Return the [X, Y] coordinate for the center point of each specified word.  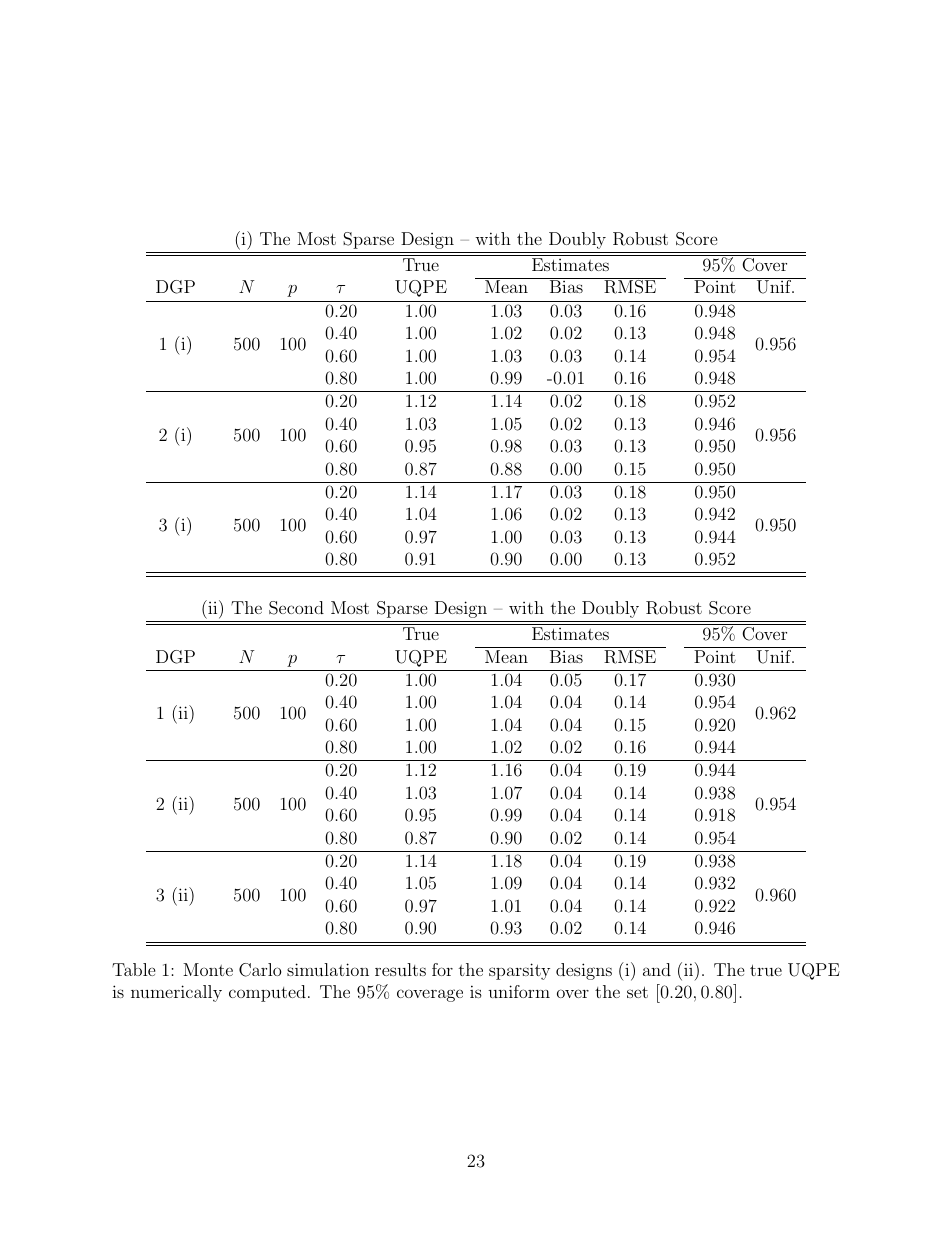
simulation [328, 969]
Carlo [260, 970]
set [637, 992]
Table [134, 969]
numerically [176, 993]
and [657, 969]
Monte [208, 969]
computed [267, 993]
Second [296, 608]
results [400, 969]
